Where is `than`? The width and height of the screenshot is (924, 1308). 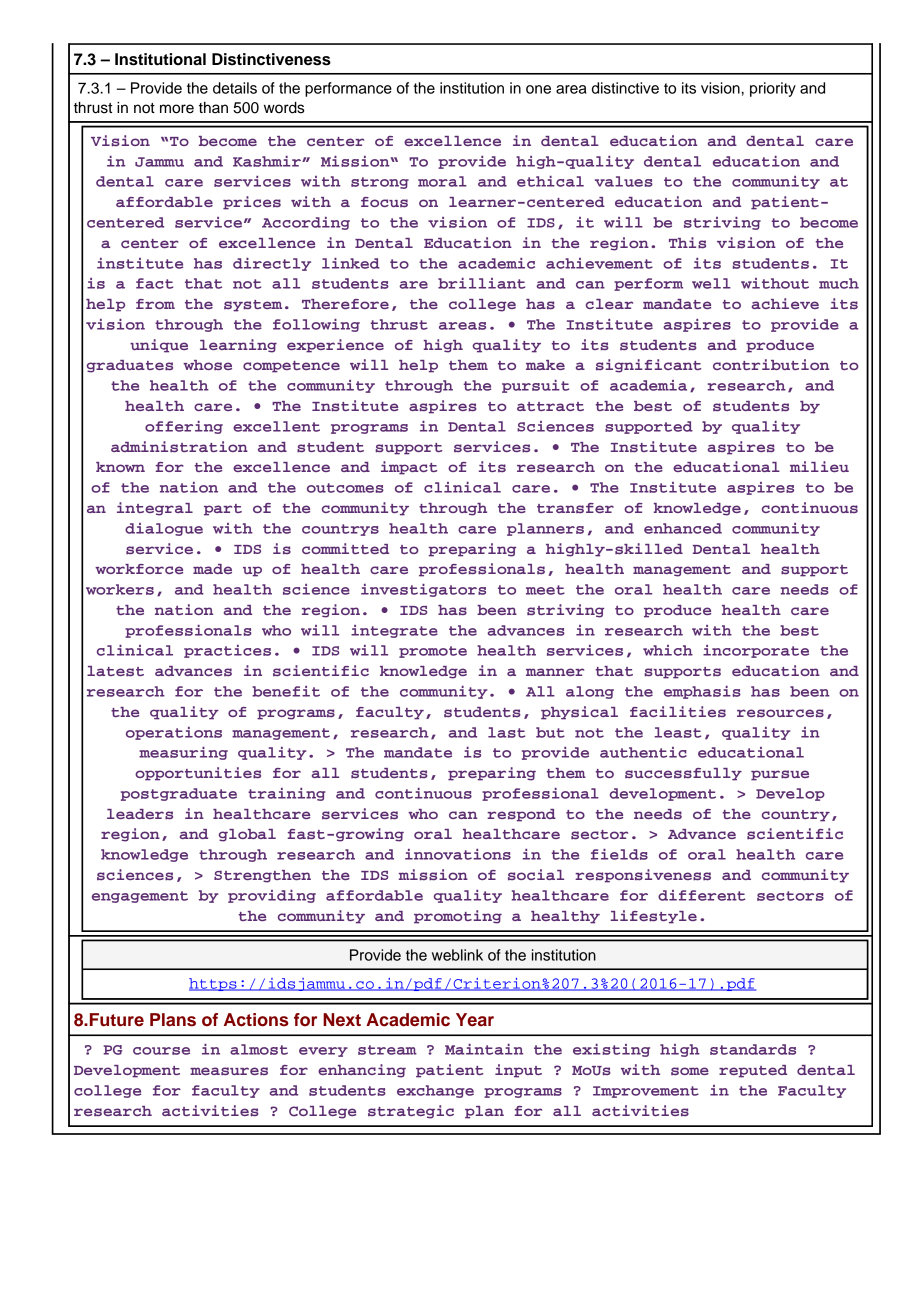
than is located at coordinates (213, 108).
